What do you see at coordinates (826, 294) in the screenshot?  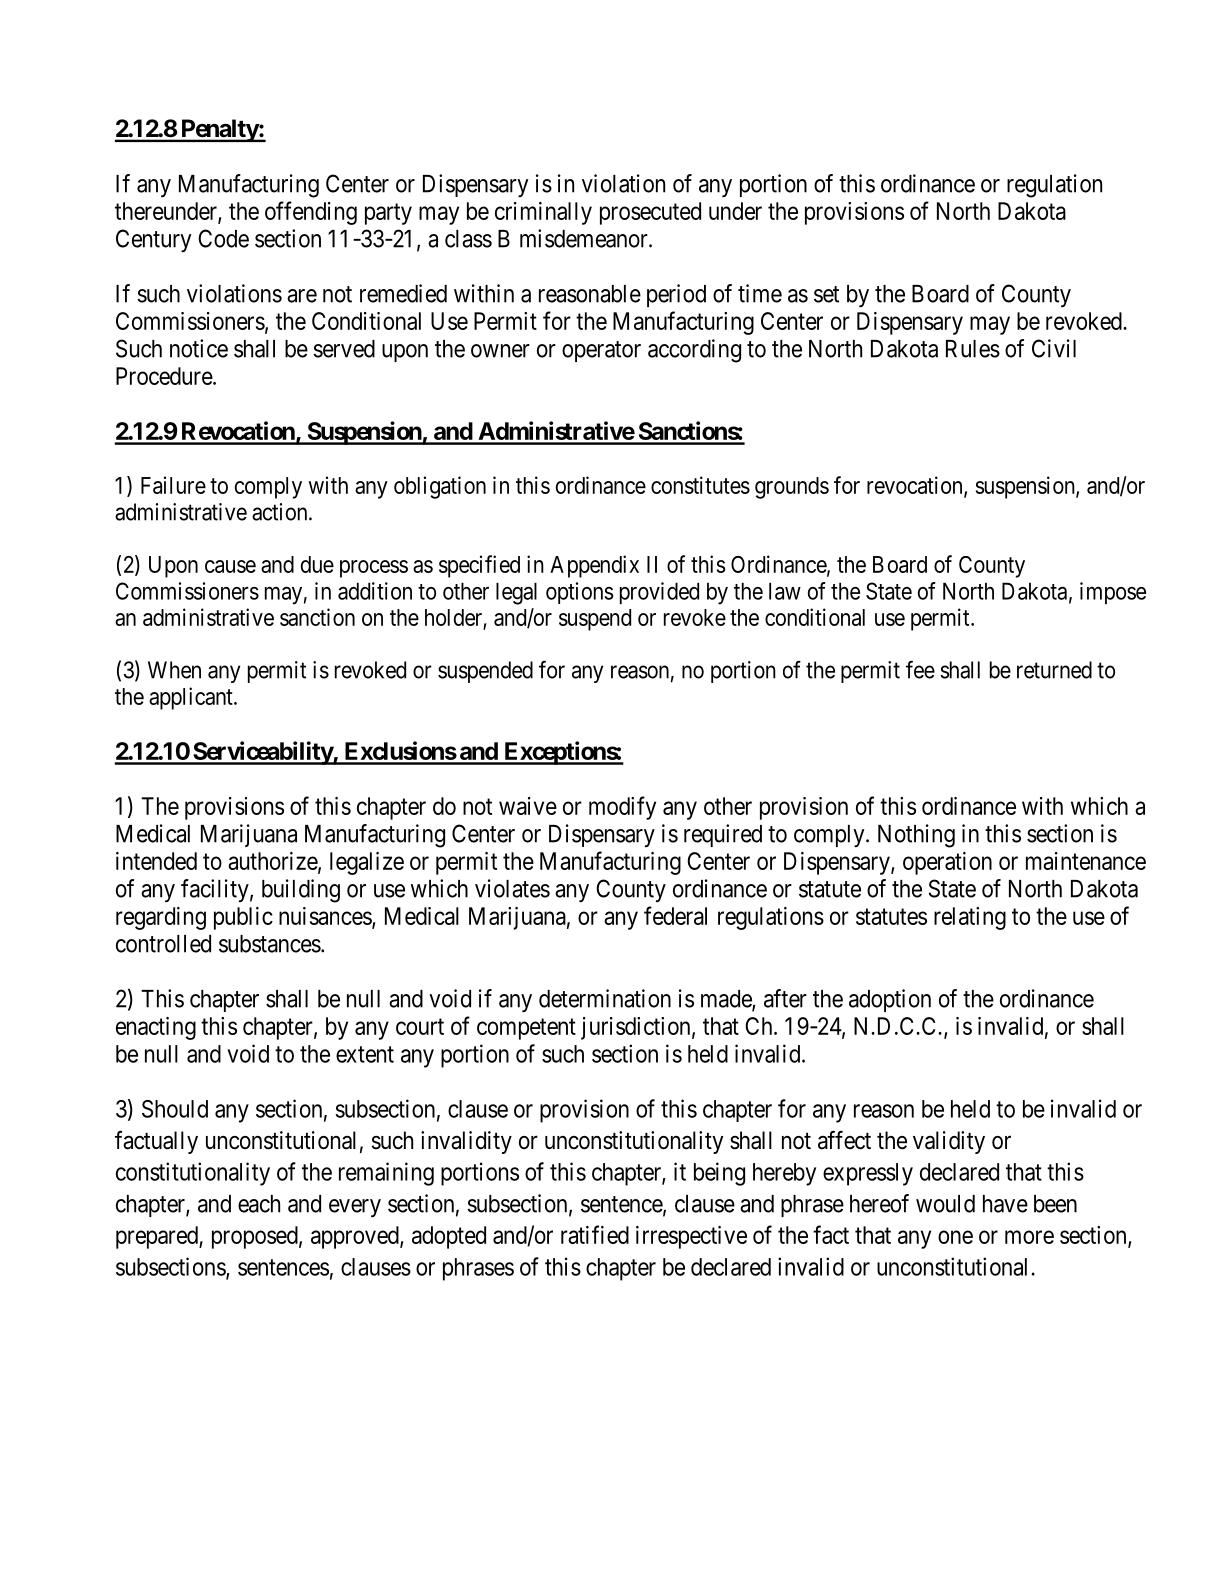 I see `set` at bounding box center [826, 294].
